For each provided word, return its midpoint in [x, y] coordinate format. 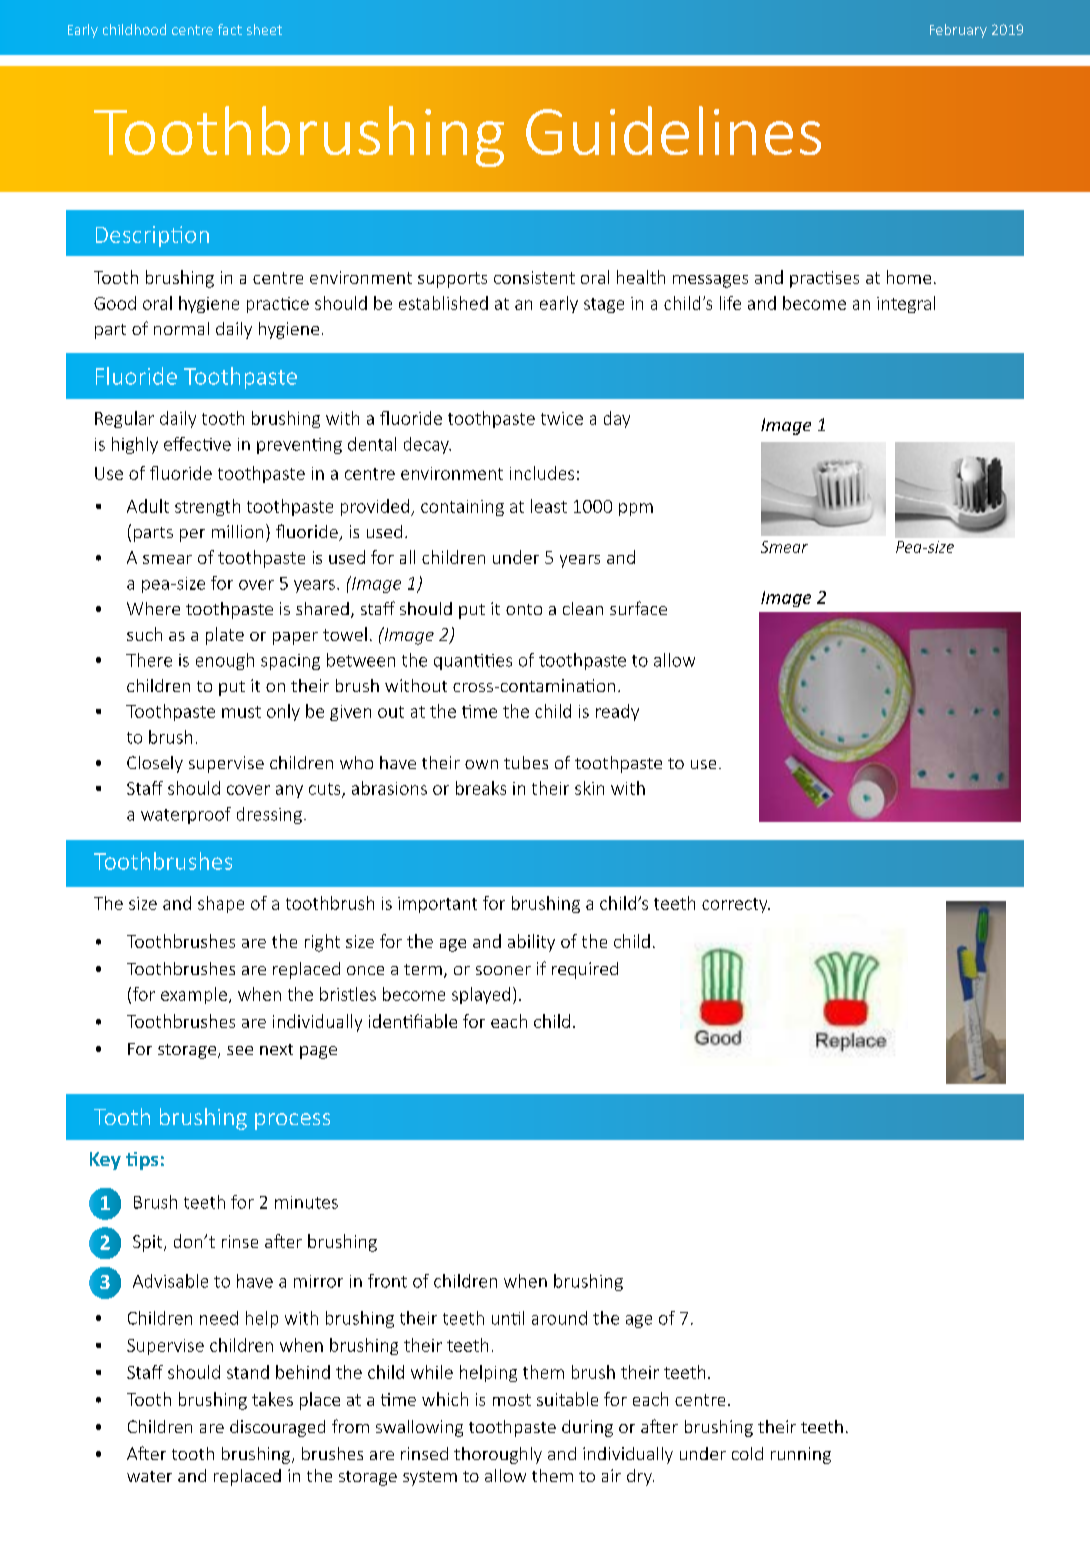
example [194, 995]
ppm [636, 509]
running [801, 1455]
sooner [503, 970]
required [585, 970]
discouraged [277, 1428]
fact [230, 29]
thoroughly [498, 1455]
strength [207, 507]
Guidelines [673, 130]
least [549, 506]
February [958, 31]
